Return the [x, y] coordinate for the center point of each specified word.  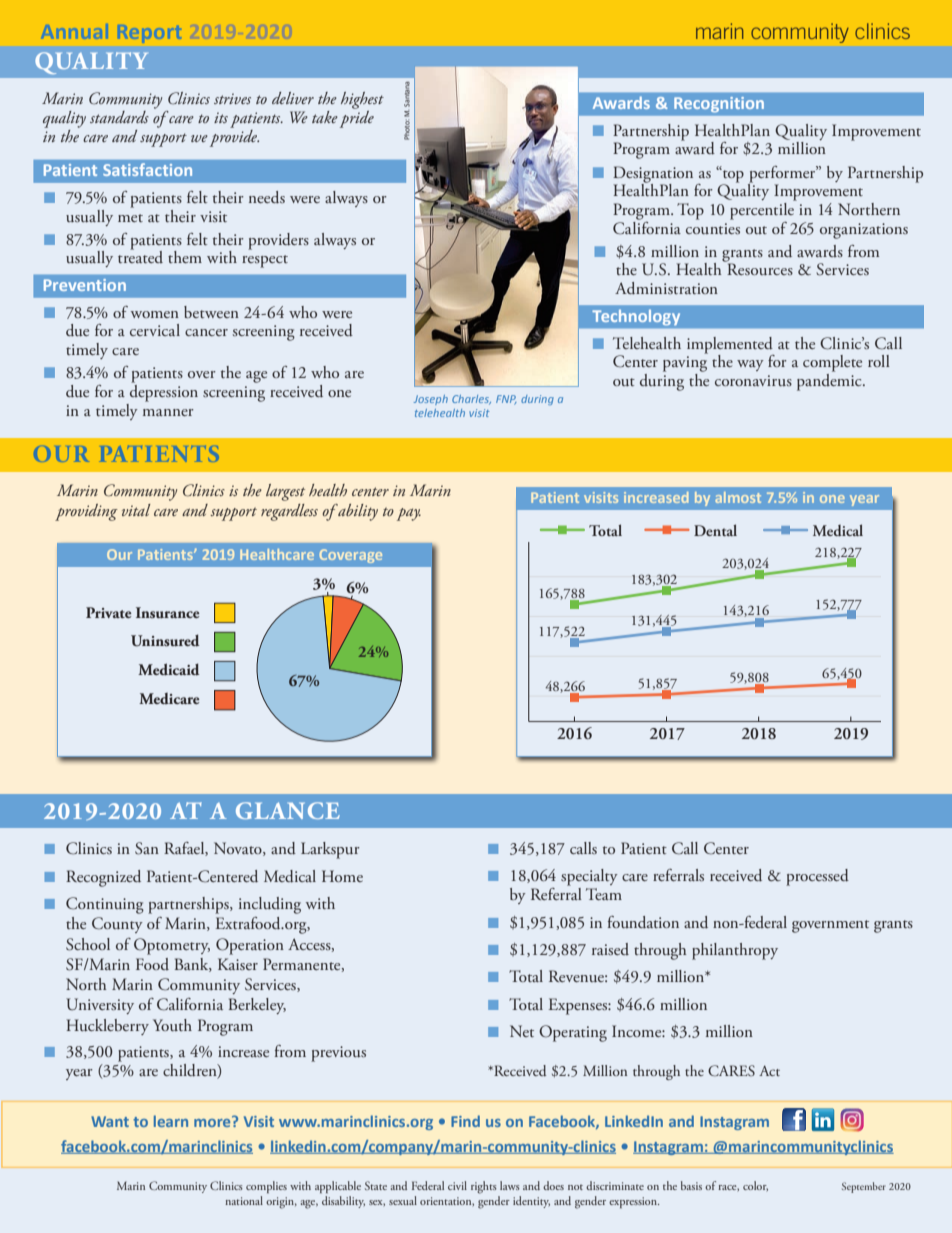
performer [783, 174]
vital [136, 510]
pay [409, 514]
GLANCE [288, 810]
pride [357, 118]
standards [119, 117]
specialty [589, 877]
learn [171, 1121]
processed [817, 877]
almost [738, 497]
